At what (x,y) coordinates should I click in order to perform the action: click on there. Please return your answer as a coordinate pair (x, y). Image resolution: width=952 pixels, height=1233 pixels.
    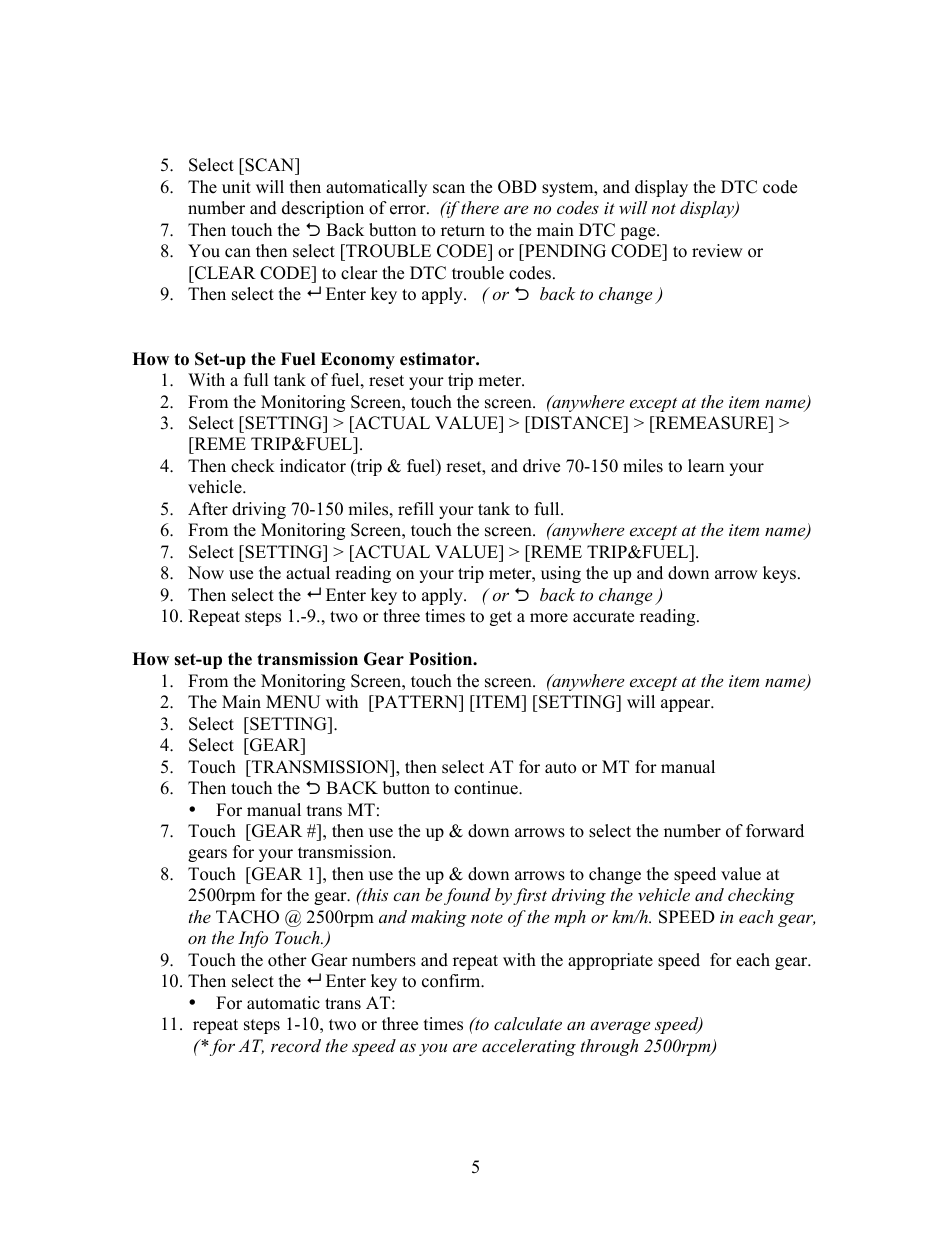
    Looking at the image, I should click on (479, 207).
